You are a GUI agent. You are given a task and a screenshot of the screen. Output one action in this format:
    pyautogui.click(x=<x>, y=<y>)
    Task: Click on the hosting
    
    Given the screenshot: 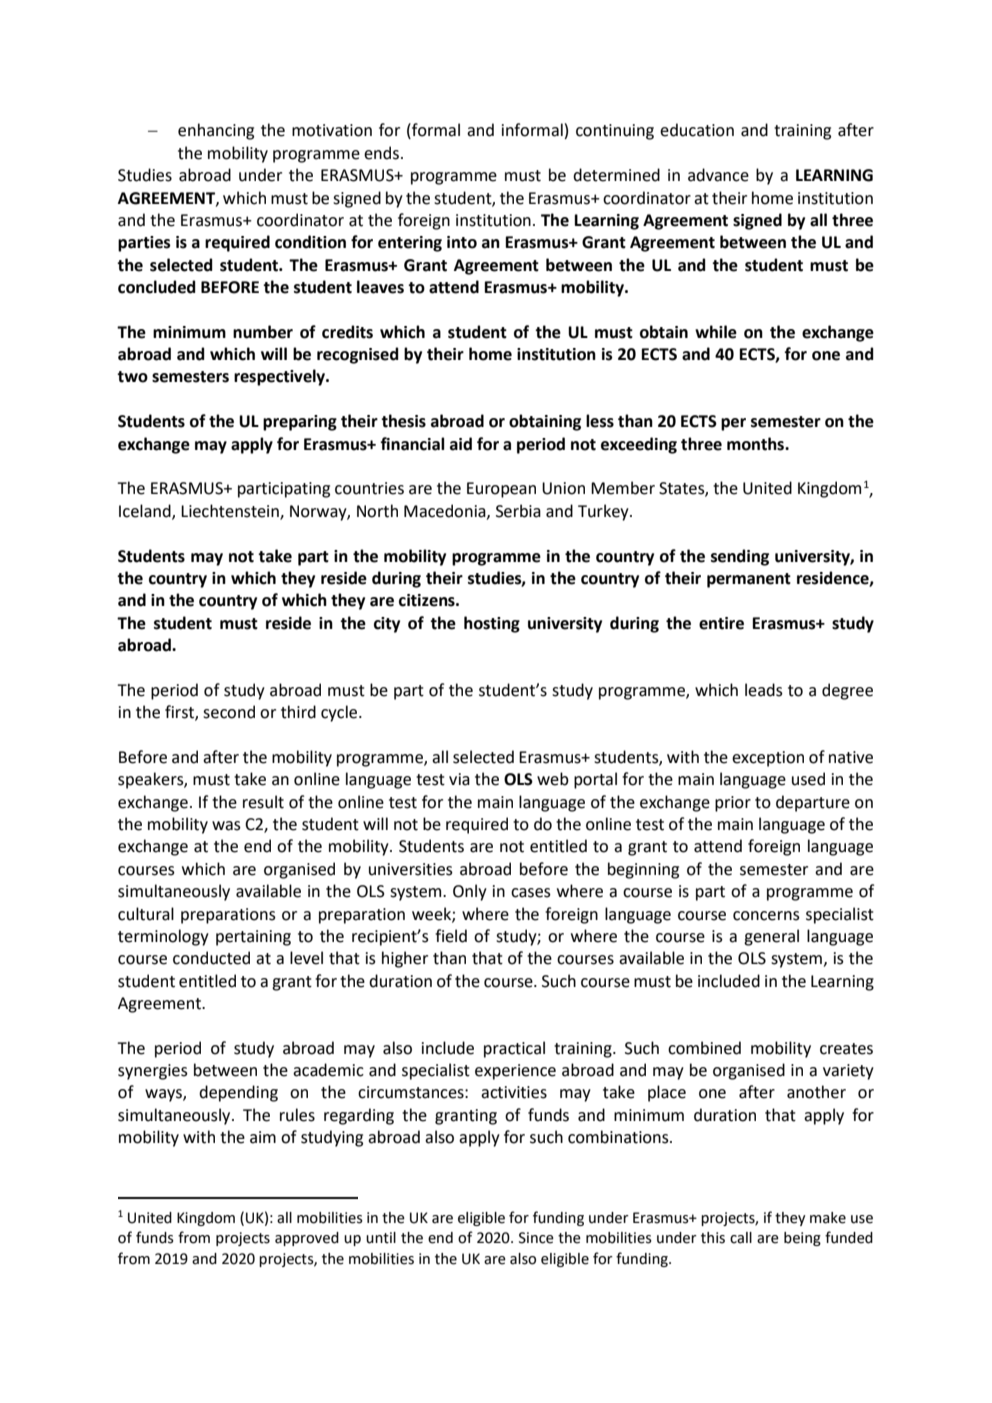 What is the action you would take?
    pyautogui.click(x=492, y=624)
